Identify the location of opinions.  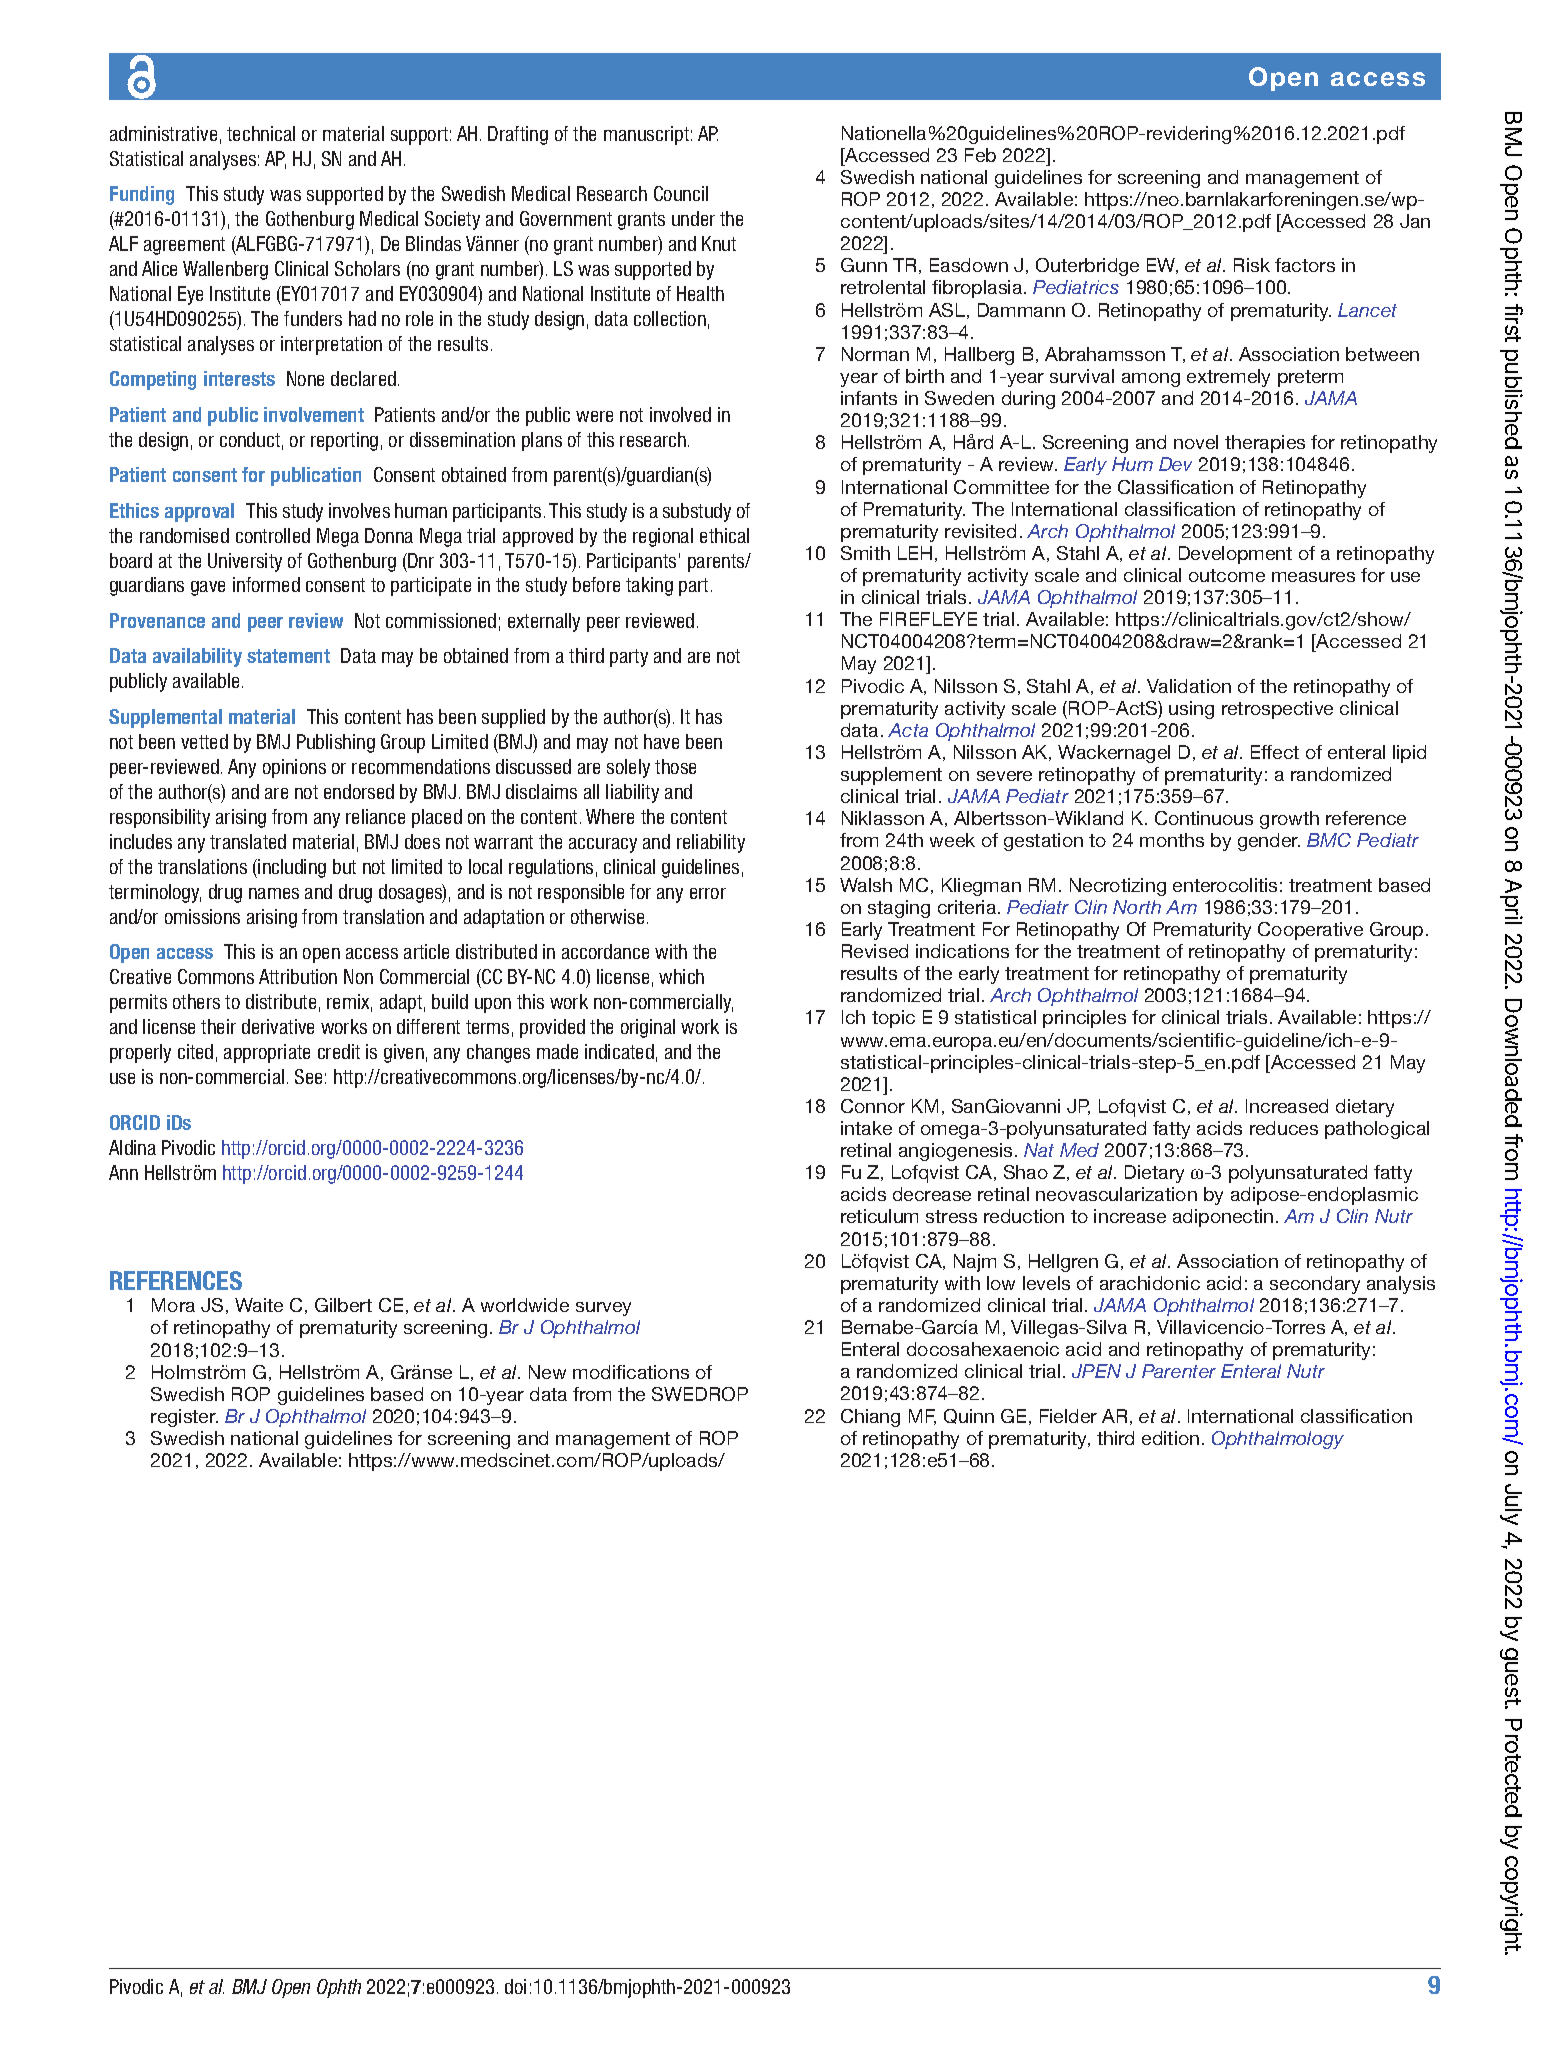
(294, 768).
